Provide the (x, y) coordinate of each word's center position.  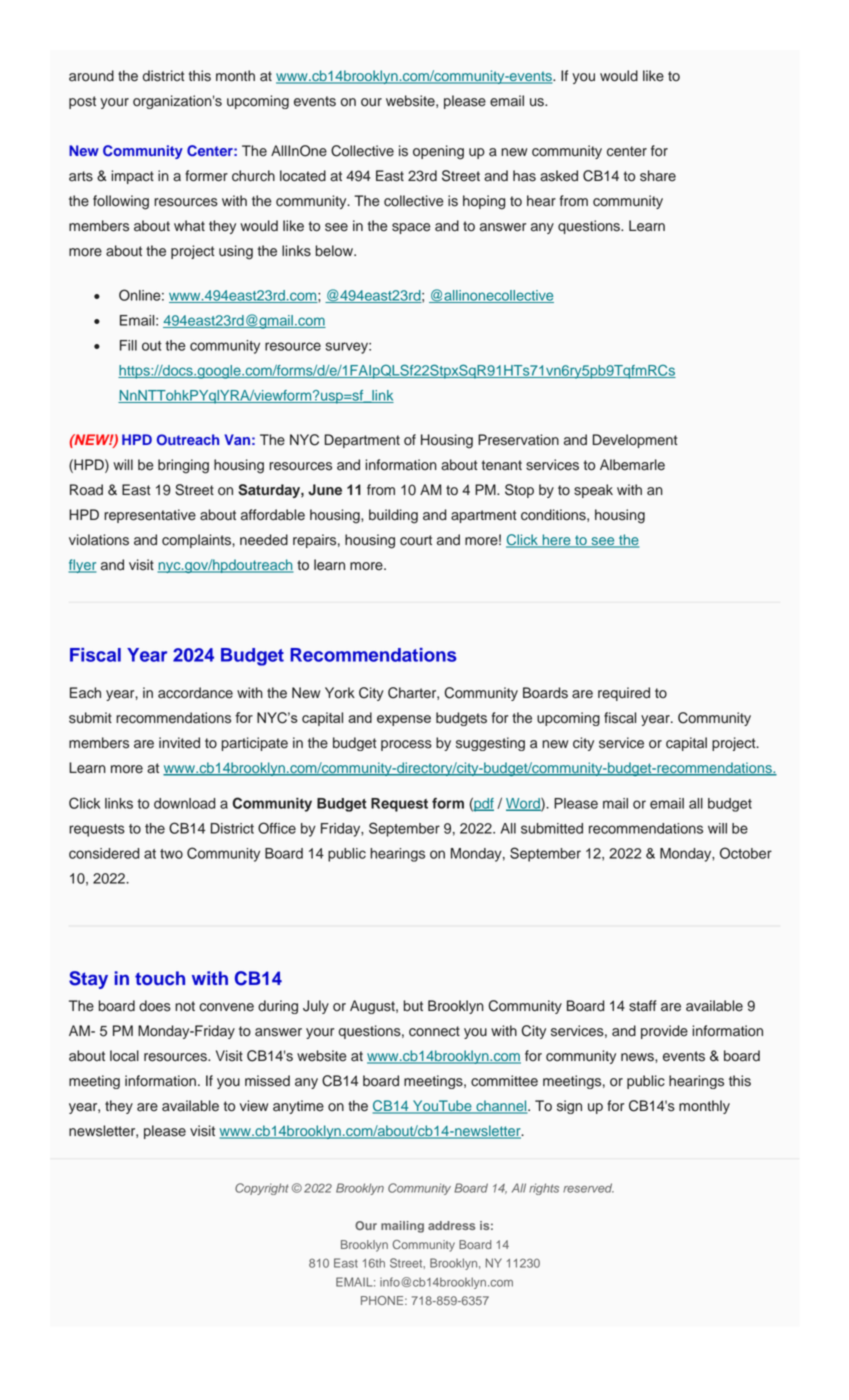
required (624, 694)
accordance (195, 693)
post (82, 102)
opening (438, 152)
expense (404, 720)
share (658, 176)
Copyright (262, 1189)
